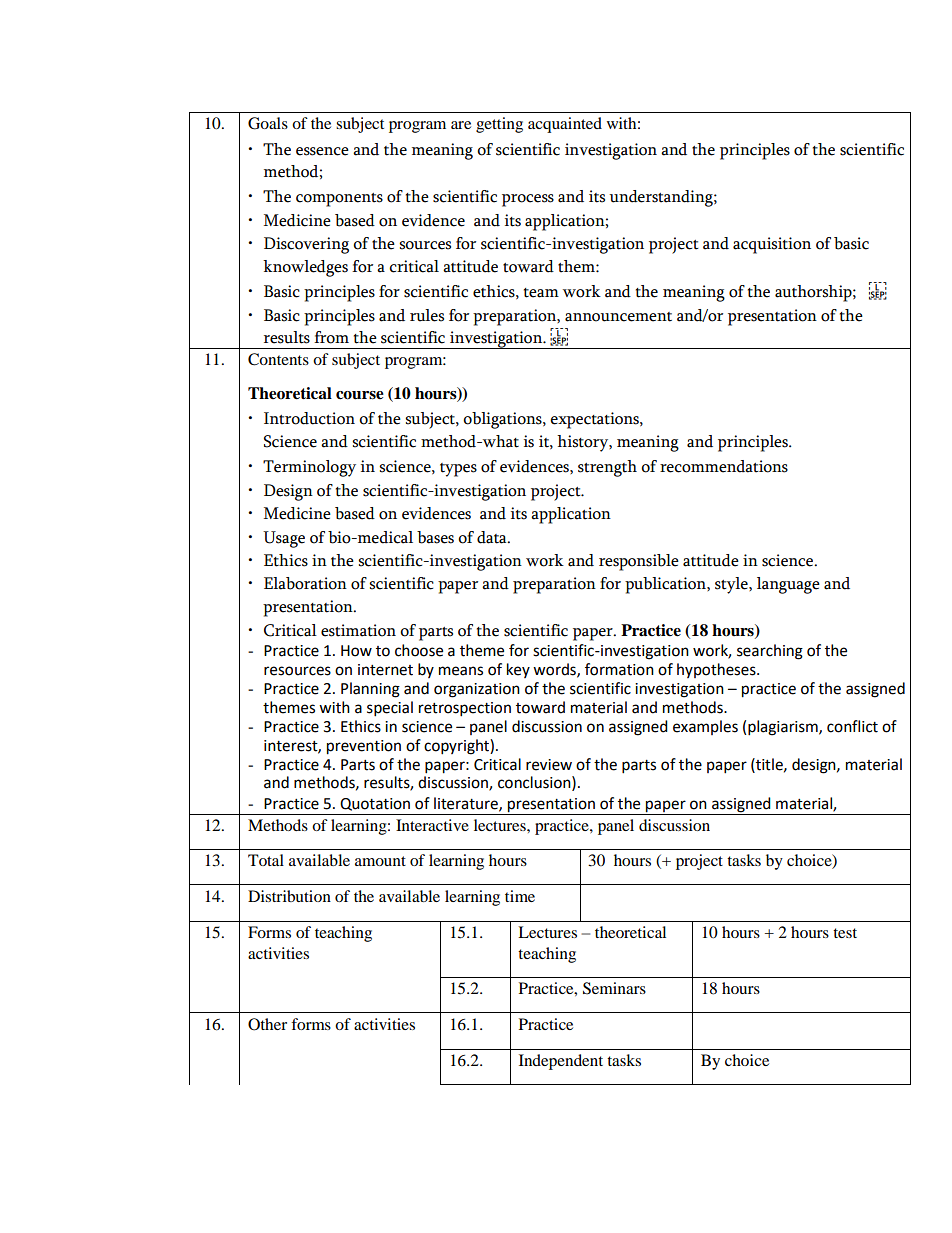 The image size is (952, 1233). I want to click on language, so click(788, 585).
